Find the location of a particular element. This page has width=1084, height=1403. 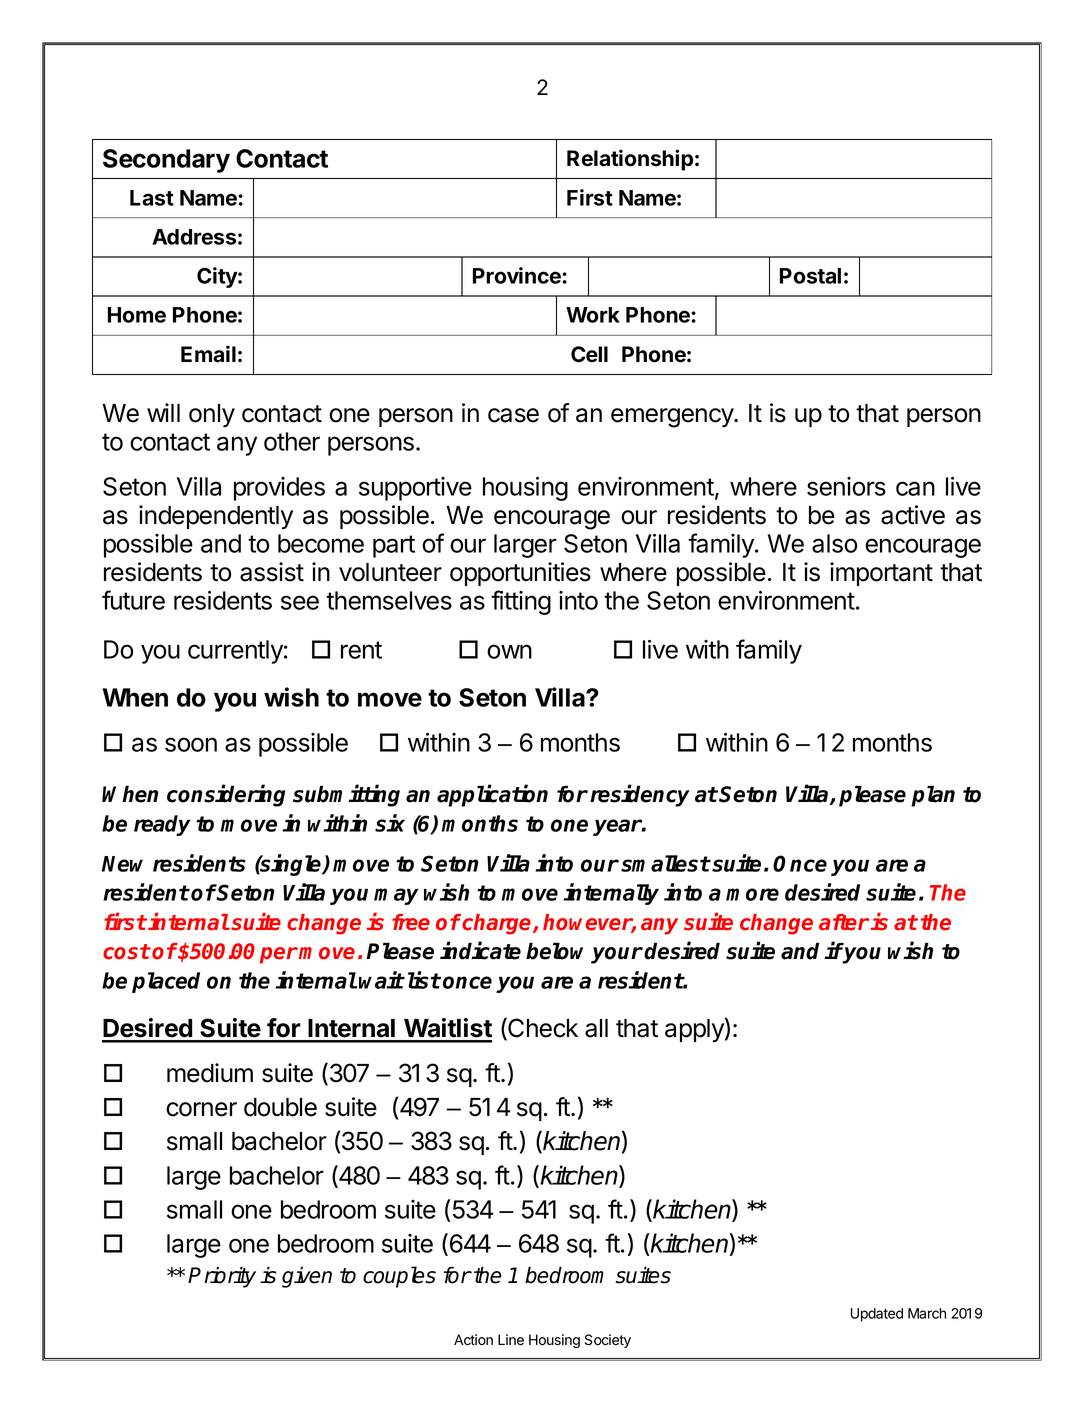

Postal is located at coordinates (810, 276).
